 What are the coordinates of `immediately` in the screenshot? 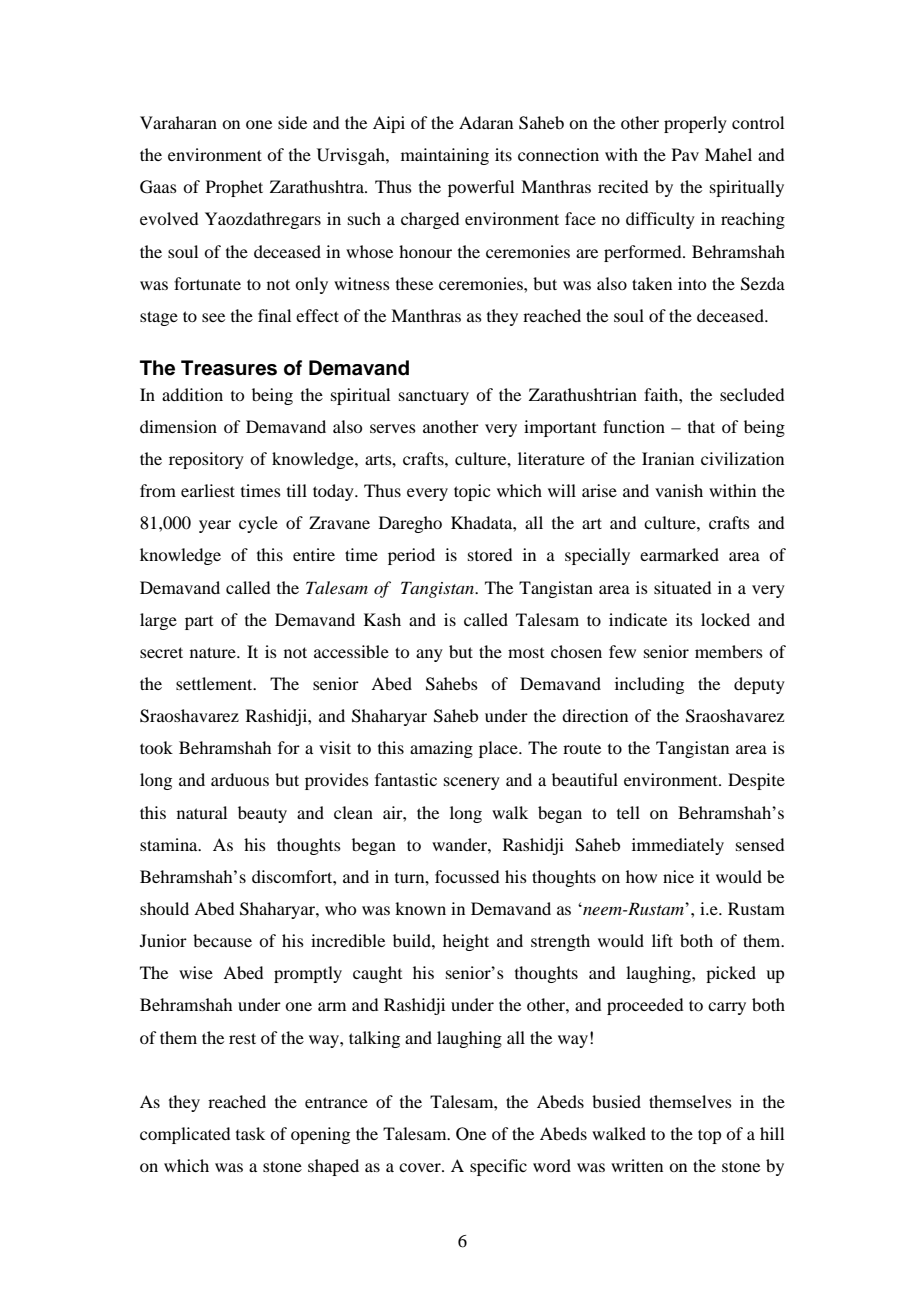 It's located at (678, 846).
